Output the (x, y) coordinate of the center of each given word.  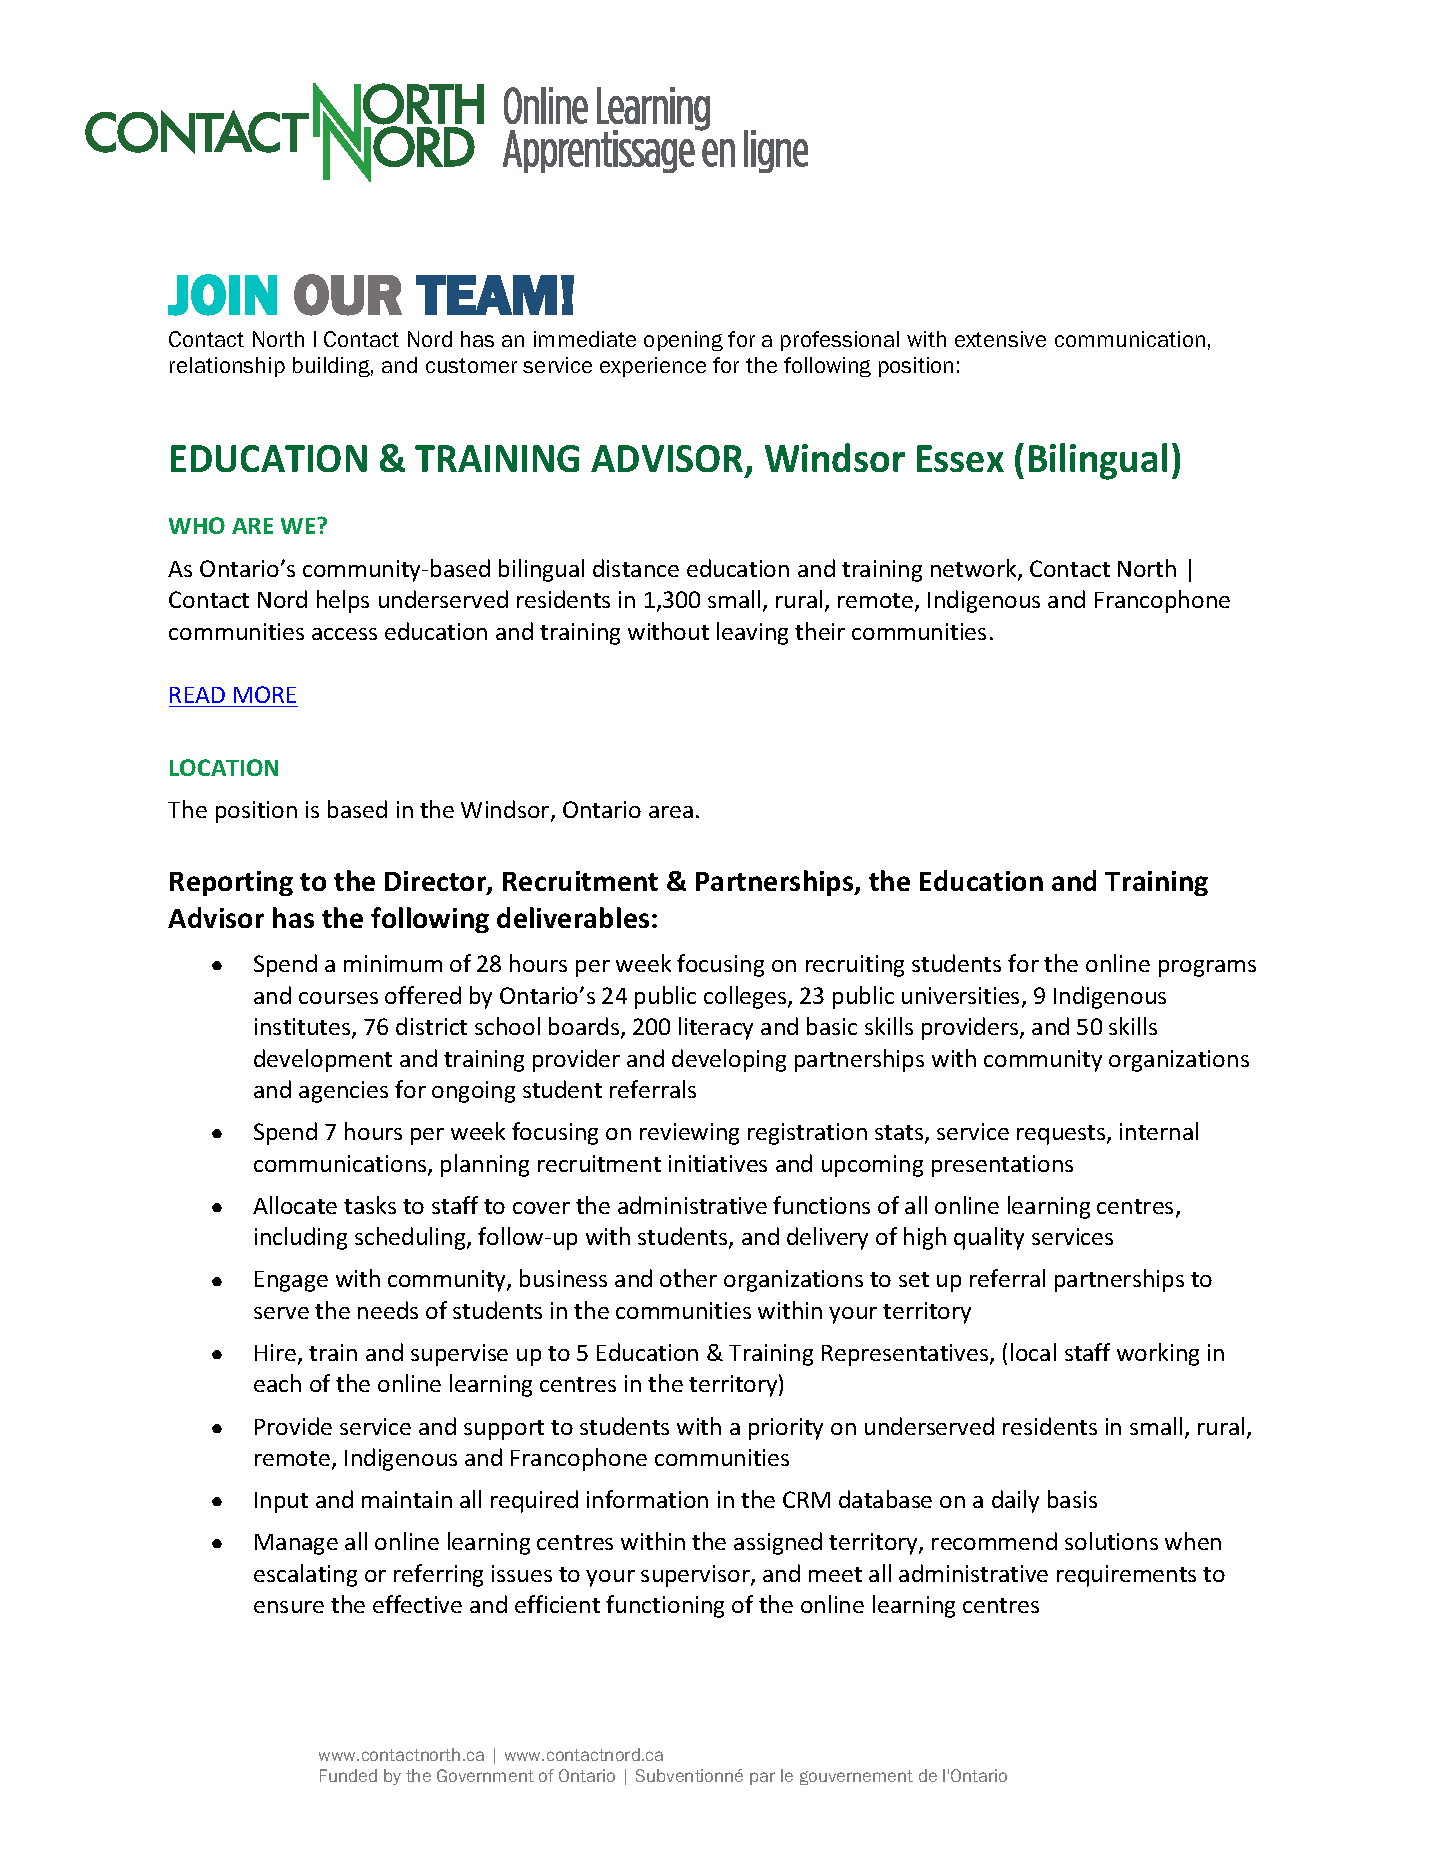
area (671, 812)
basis (1072, 1499)
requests (1062, 1135)
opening (683, 341)
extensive (1000, 339)
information (647, 1499)
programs (1207, 968)
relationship (227, 367)
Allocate (295, 1205)
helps (343, 601)
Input (281, 1502)
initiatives (718, 1163)
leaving (752, 633)
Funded (348, 1775)
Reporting (231, 883)
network (975, 569)
